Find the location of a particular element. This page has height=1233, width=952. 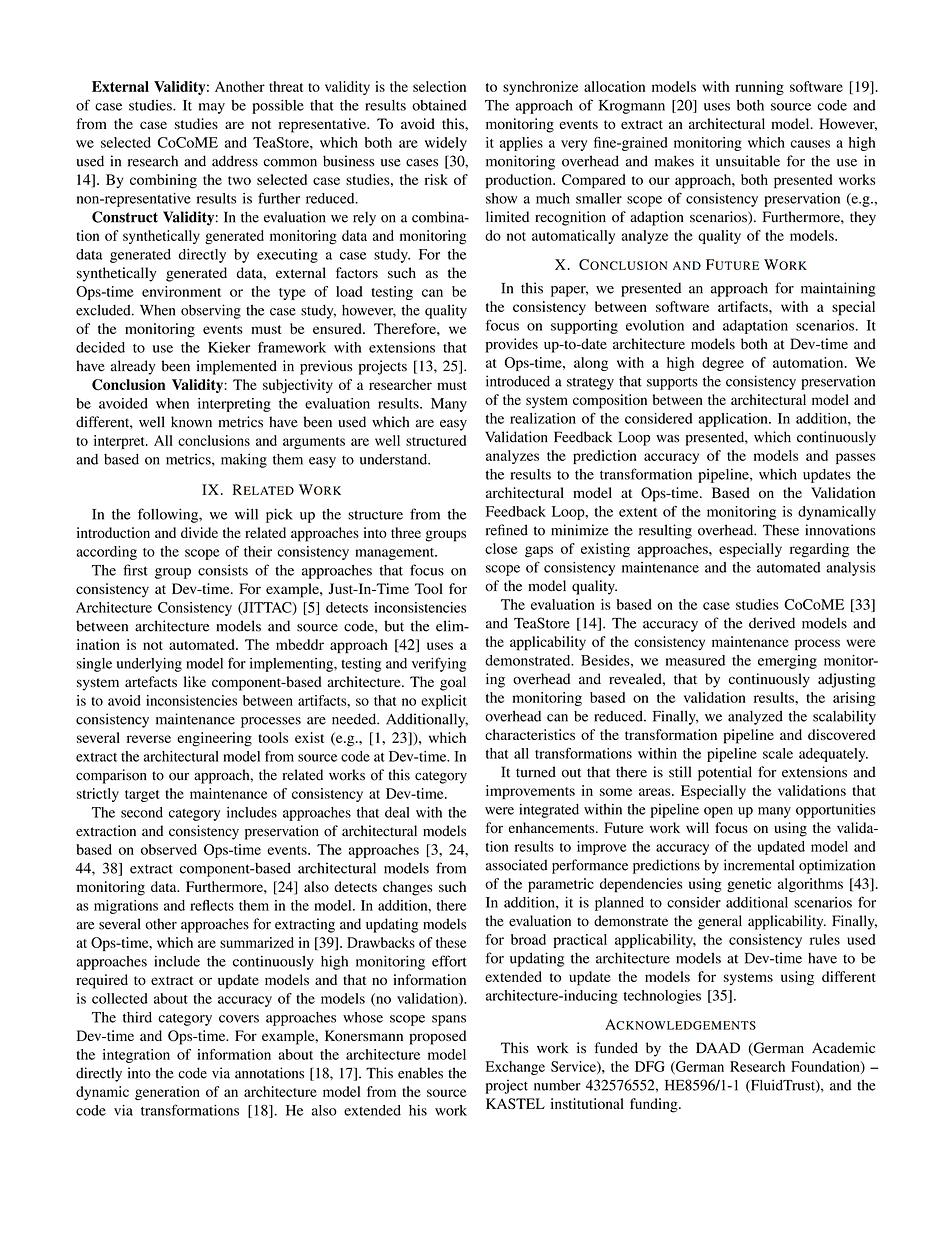

Exchange is located at coordinates (515, 1068).
